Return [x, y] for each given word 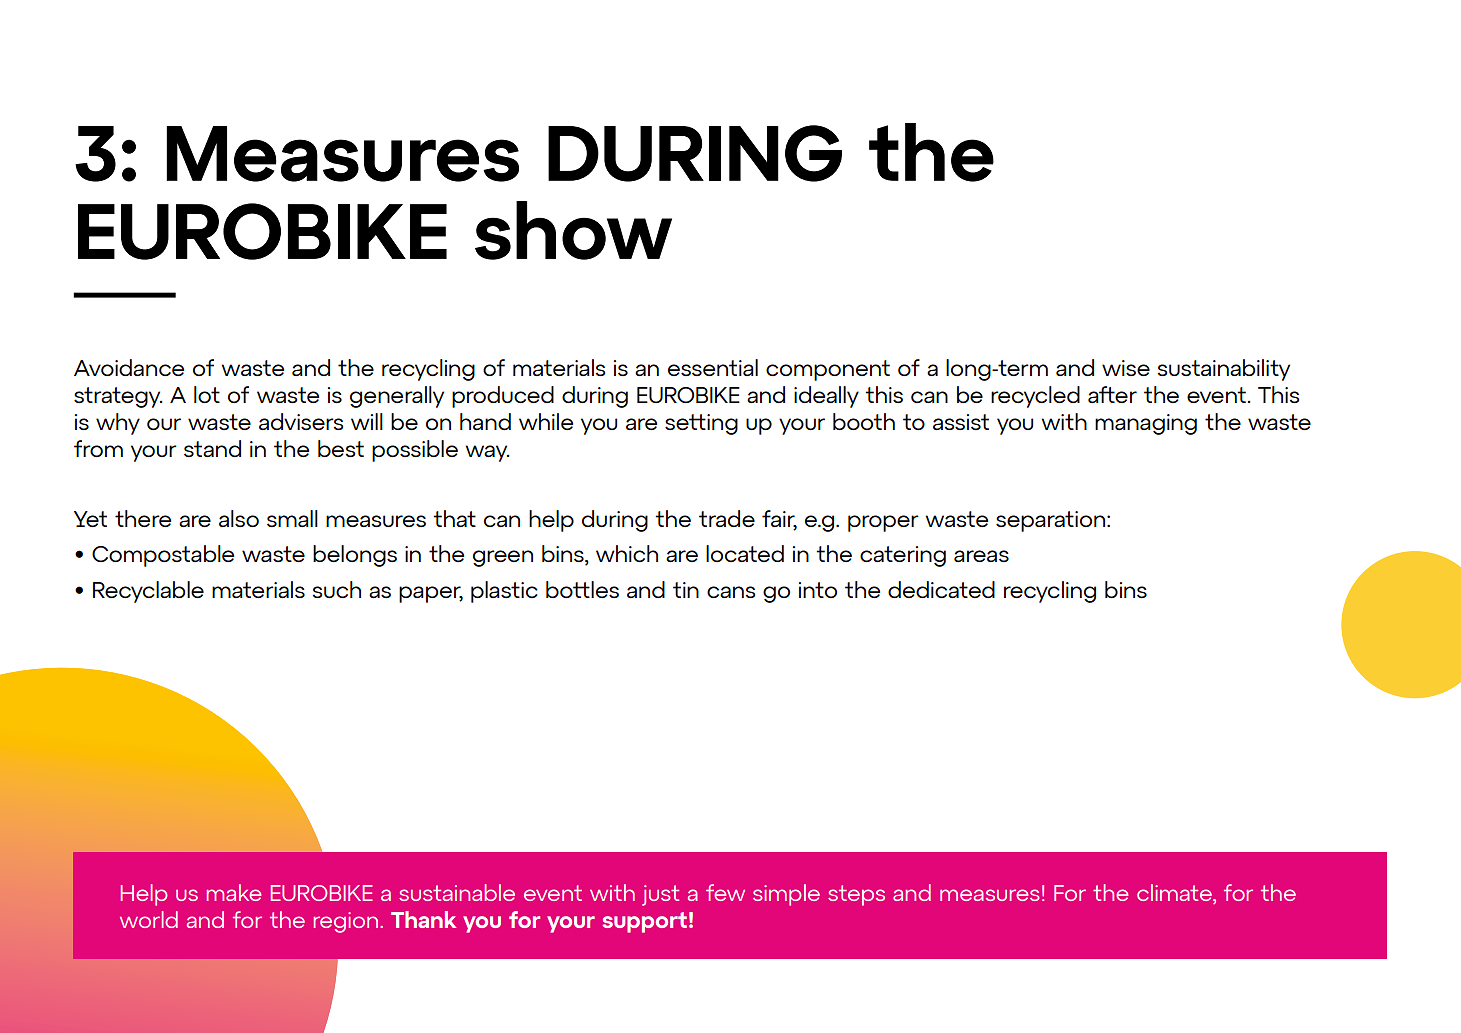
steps [856, 895]
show [573, 230]
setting [701, 424]
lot [207, 394]
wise [1126, 368]
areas [981, 556]
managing [1146, 424]
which [627, 553]
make [233, 892]
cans [731, 592]
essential [713, 367]
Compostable [163, 556]
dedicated [941, 589]
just [660, 895]
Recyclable [148, 592]
